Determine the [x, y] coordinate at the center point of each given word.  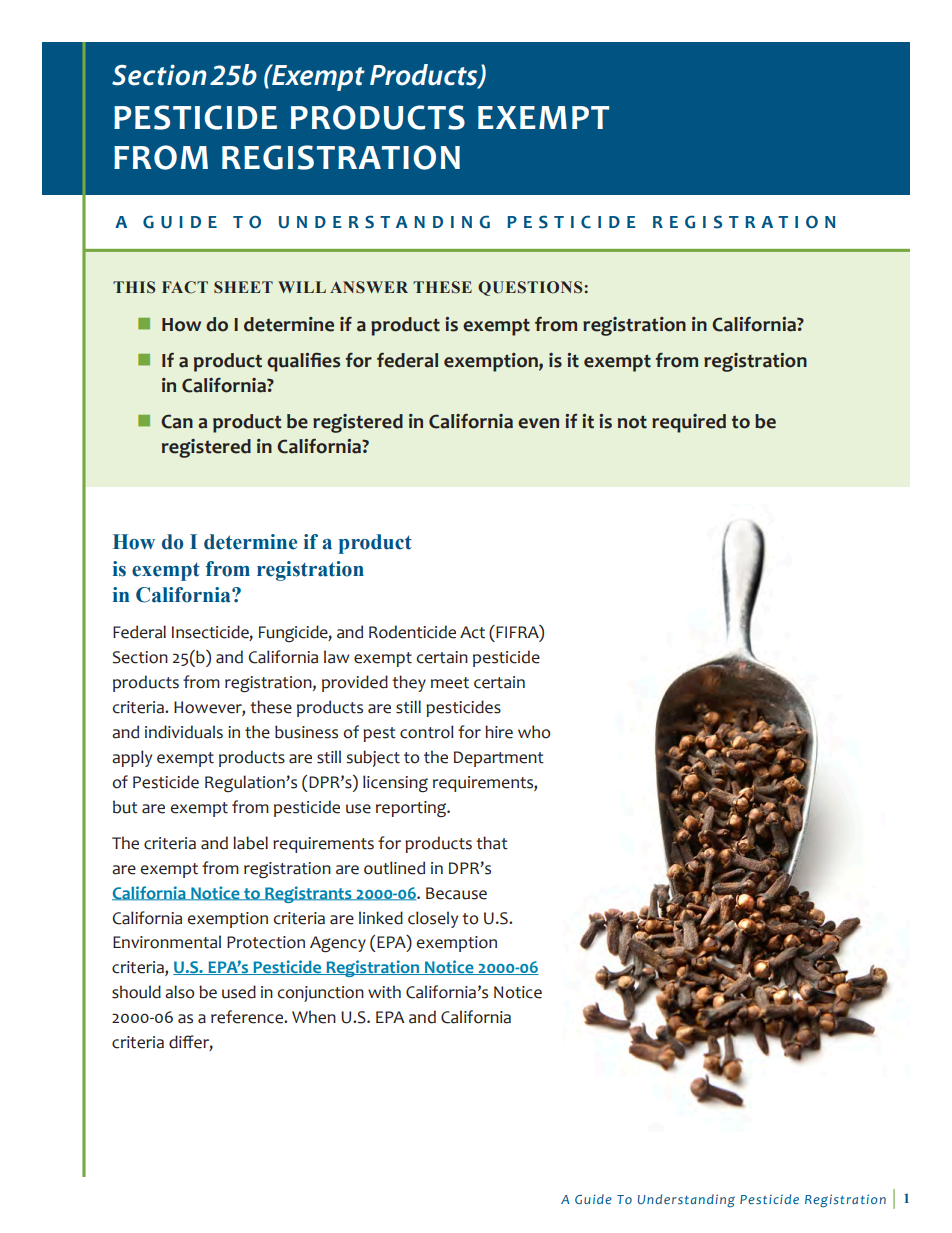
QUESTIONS [530, 288]
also [179, 992]
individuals [184, 732]
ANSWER [369, 287]
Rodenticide [412, 632]
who [534, 732]
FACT [185, 287]
